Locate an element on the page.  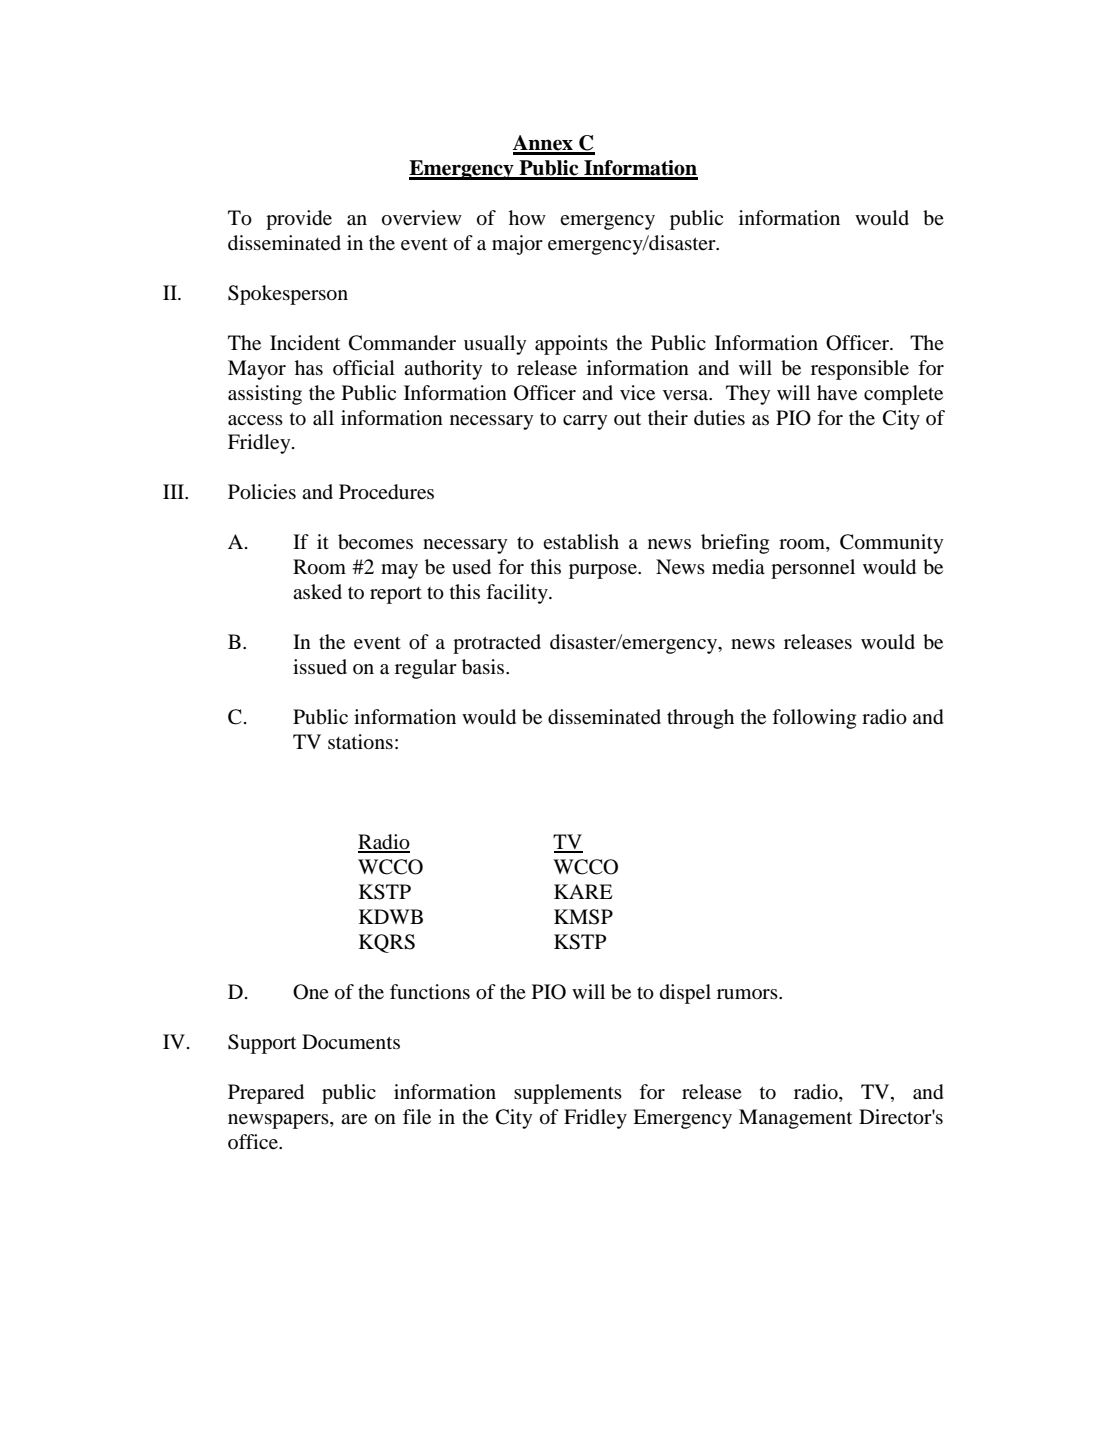
following is located at coordinates (814, 719).
